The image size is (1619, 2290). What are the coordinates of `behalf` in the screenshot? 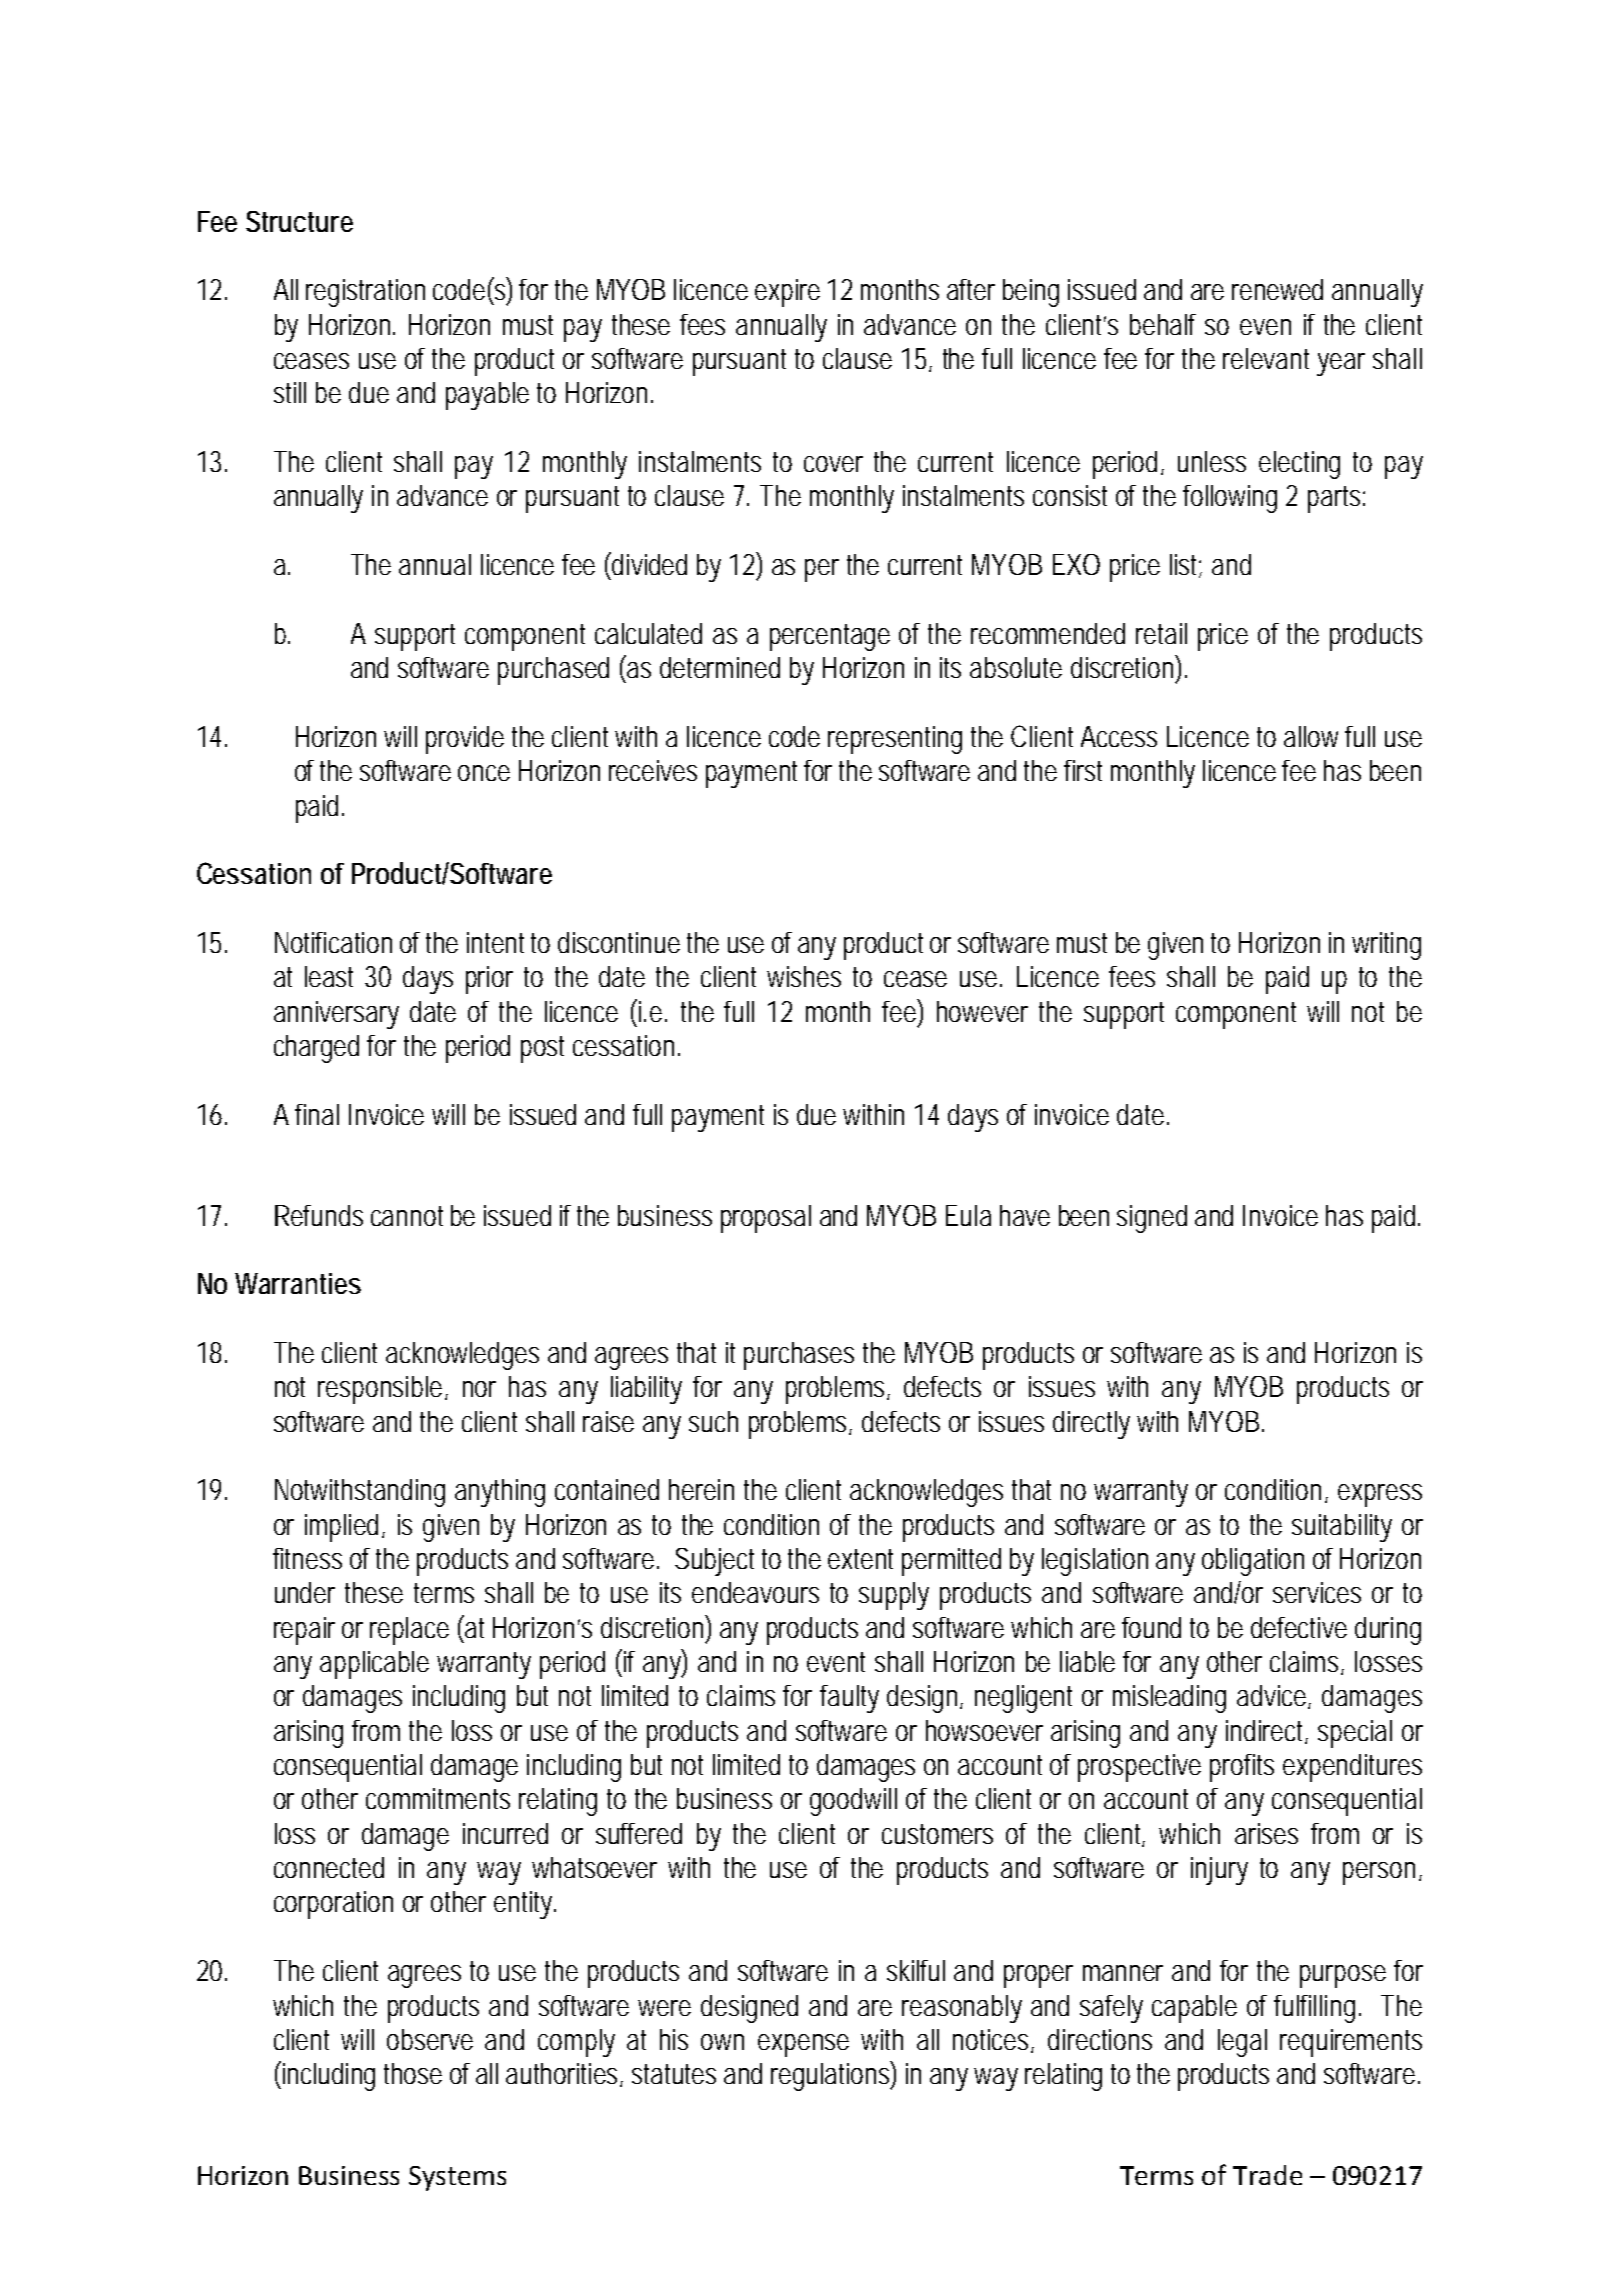 It's located at (1163, 324).
